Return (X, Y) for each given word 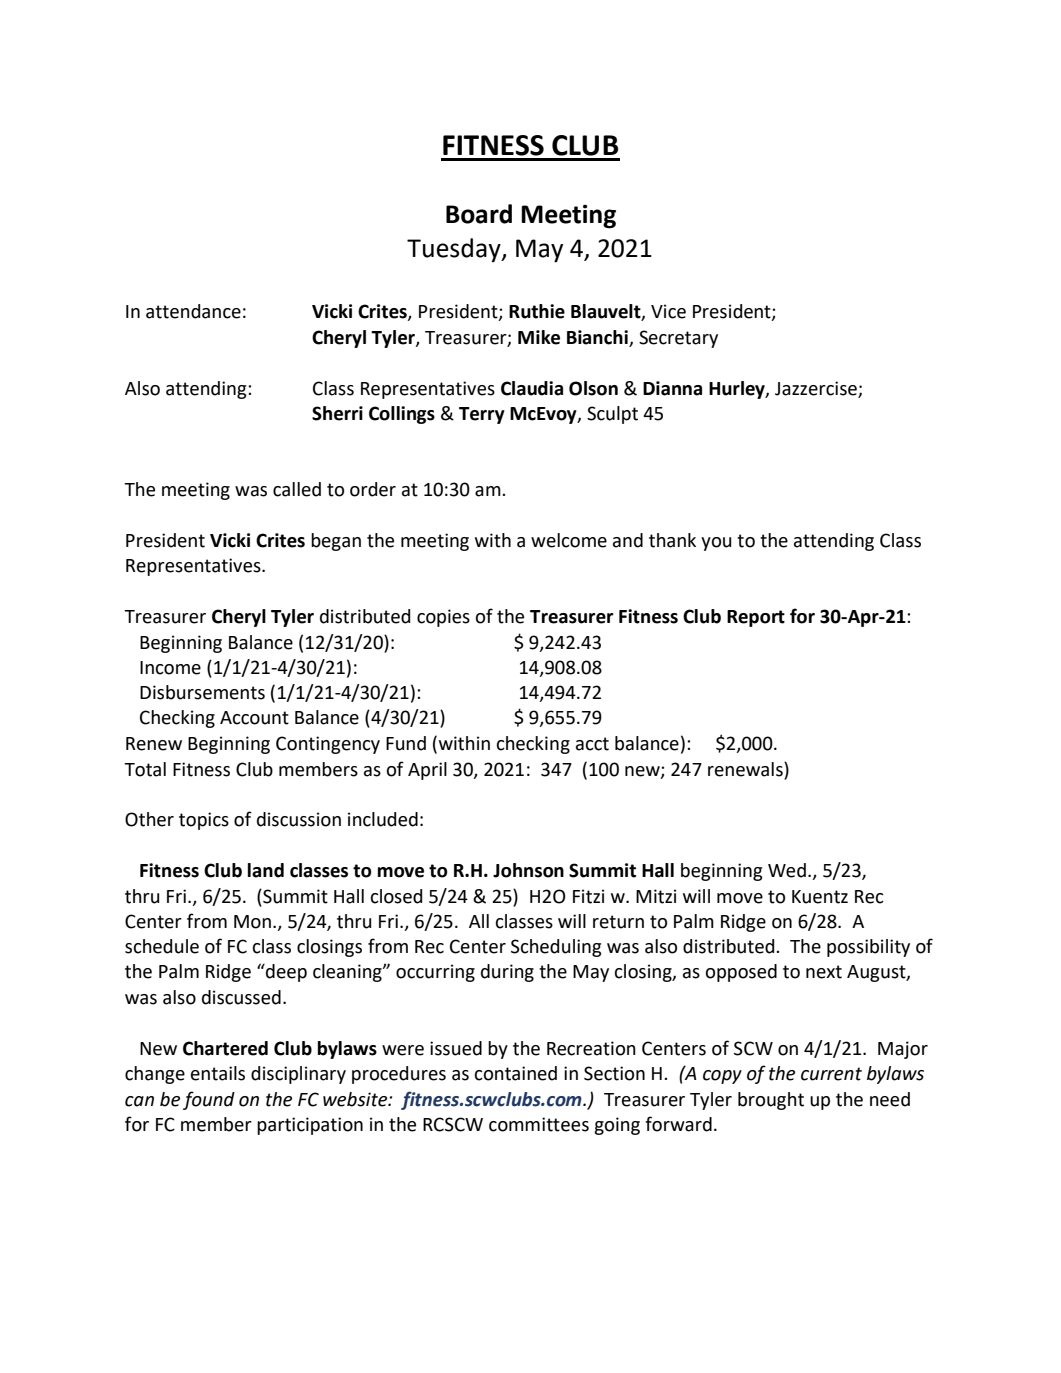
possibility (868, 948)
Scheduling (556, 948)
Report (756, 618)
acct (592, 744)
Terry (482, 415)
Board (479, 214)
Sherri (337, 413)
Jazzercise (816, 388)
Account (254, 718)
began (336, 542)
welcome (569, 540)
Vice (668, 311)
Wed (787, 870)
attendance (193, 311)
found (209, 1100)
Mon (252, 922)
